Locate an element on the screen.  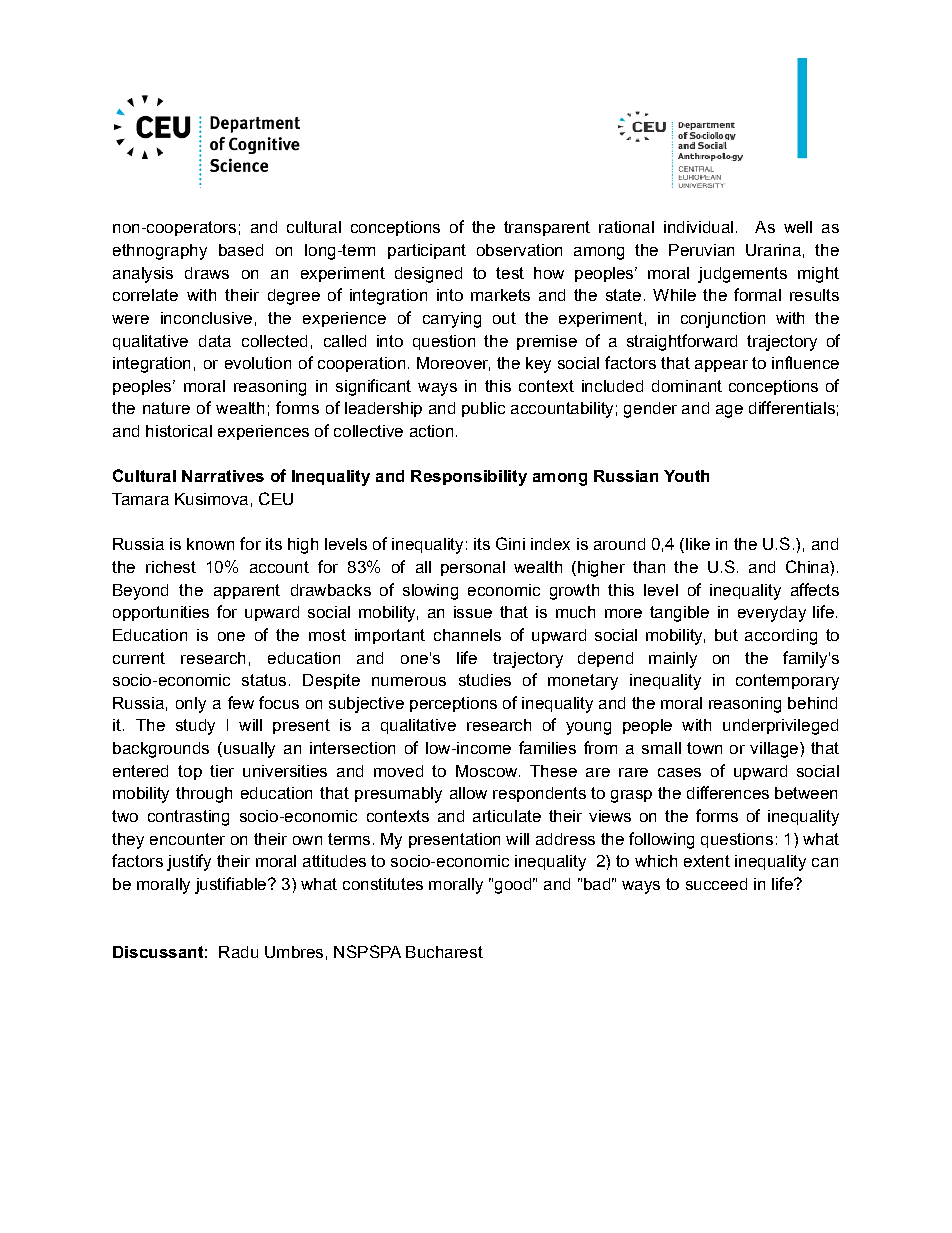
based is located at coordinates (241, 250).
